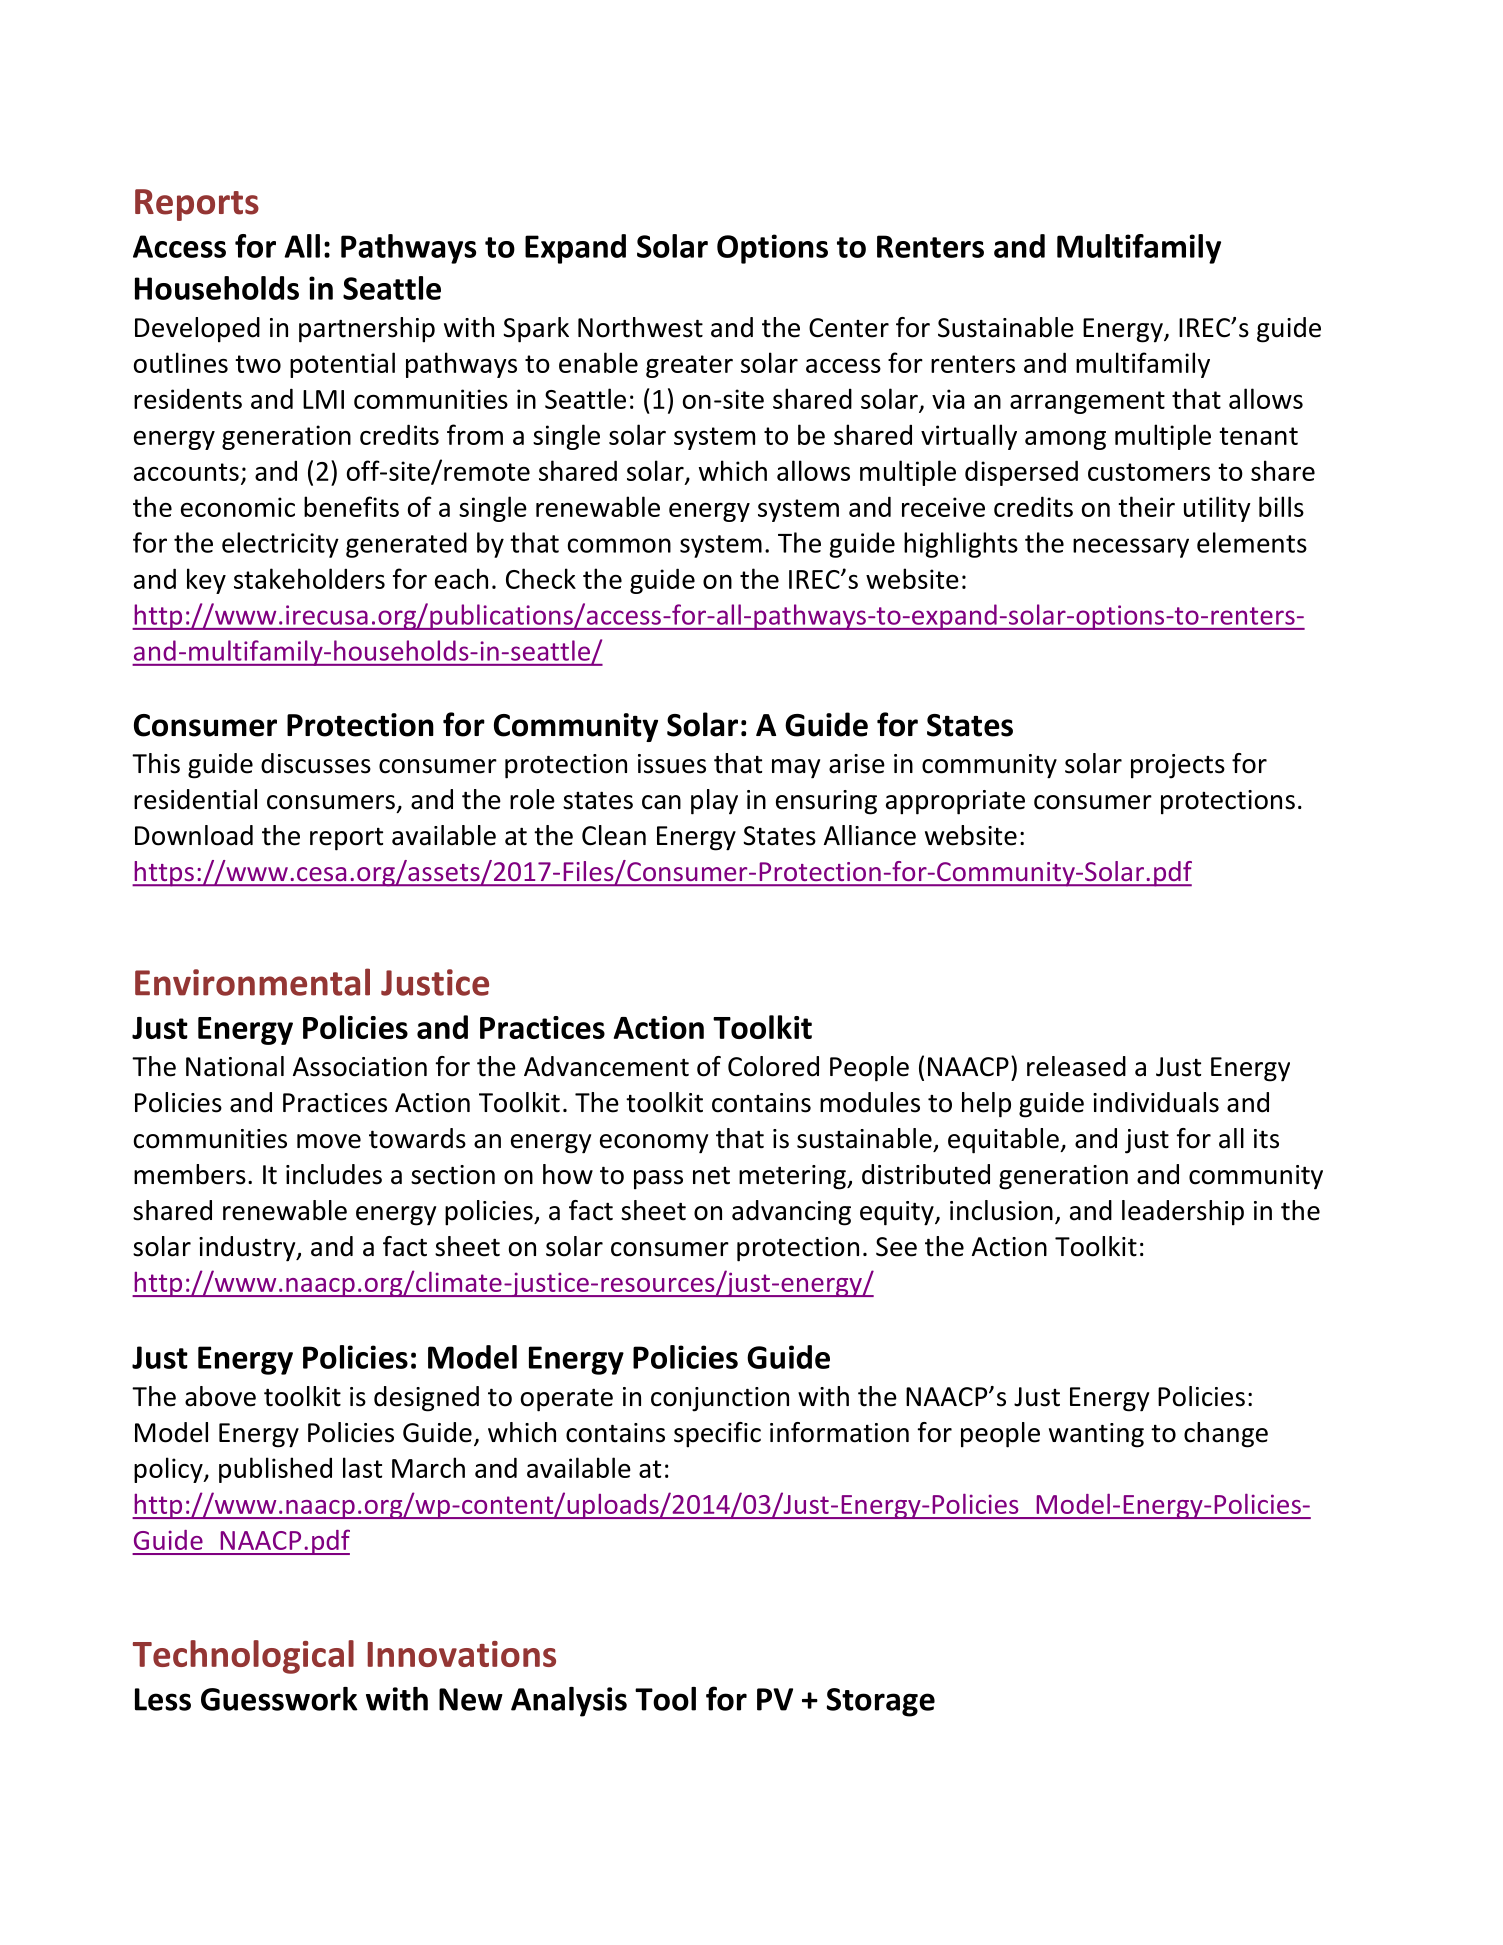  I want to click on Guesswork, so click(279, 1699).
